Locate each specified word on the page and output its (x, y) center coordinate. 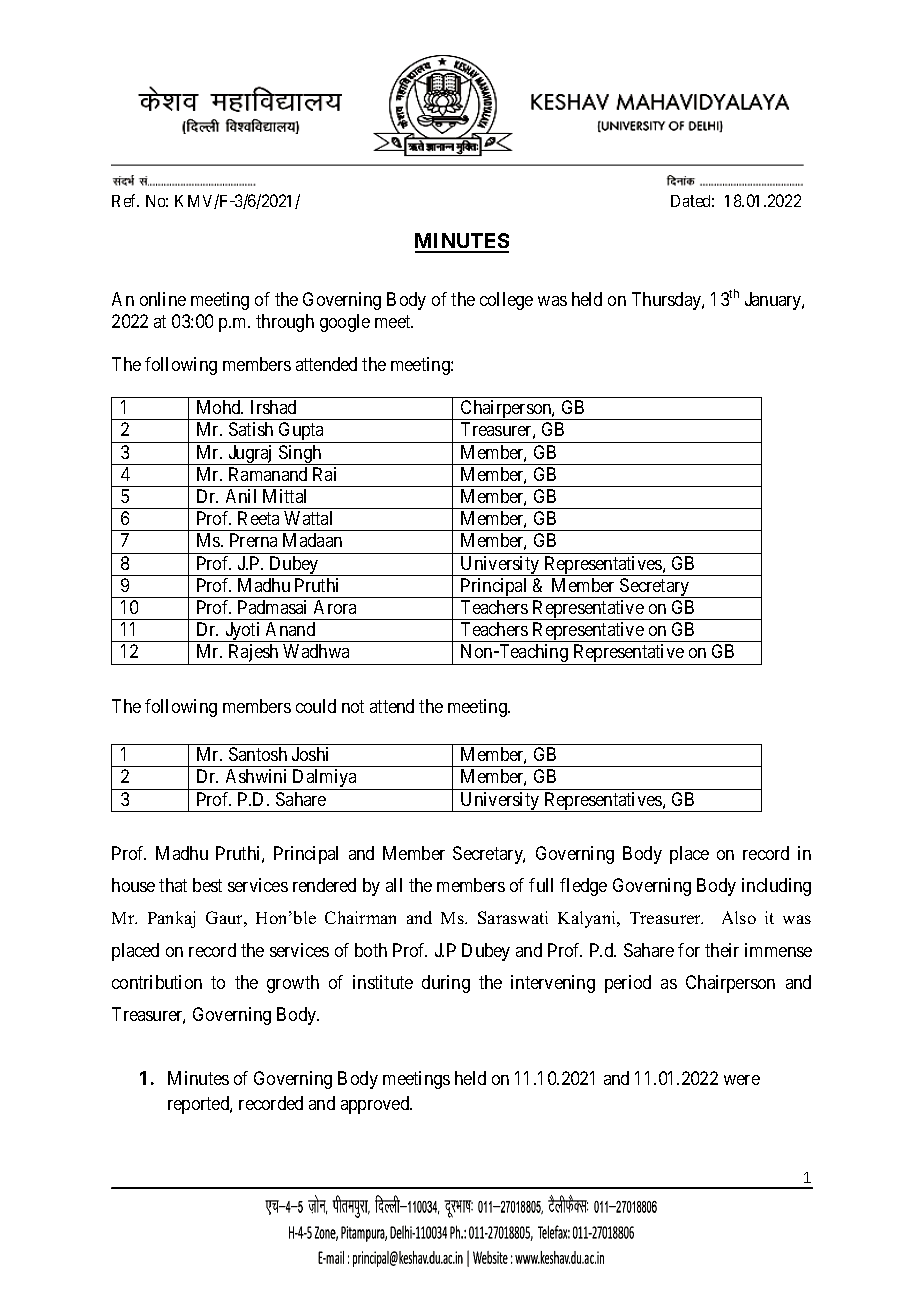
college (506, 301)
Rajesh (253, 654)
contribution (157, 982)
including (776, 887)
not (353, 706)
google (345, 323)
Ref (125, 200)
